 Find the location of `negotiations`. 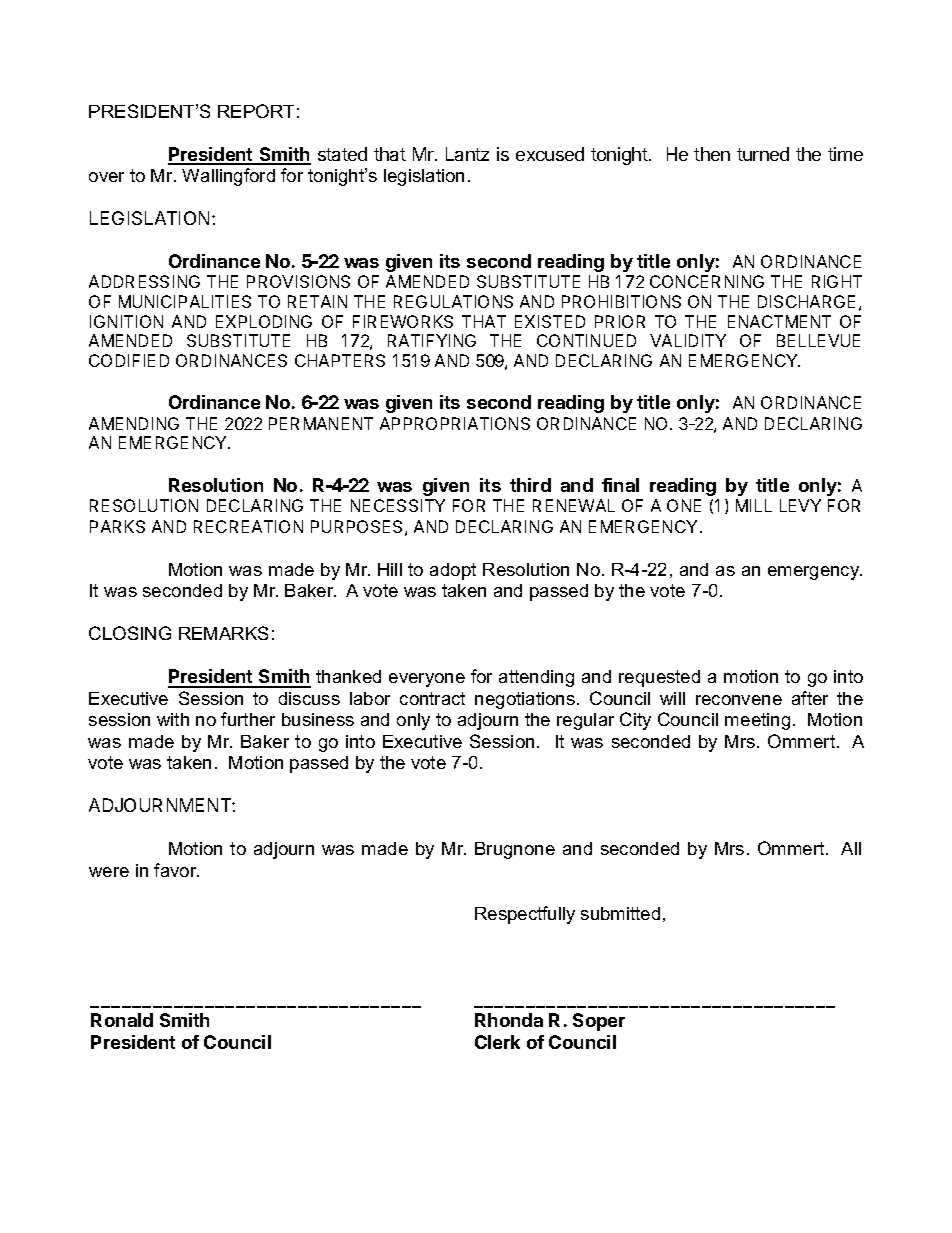

negotiations is located at coordinates (525, 700).
